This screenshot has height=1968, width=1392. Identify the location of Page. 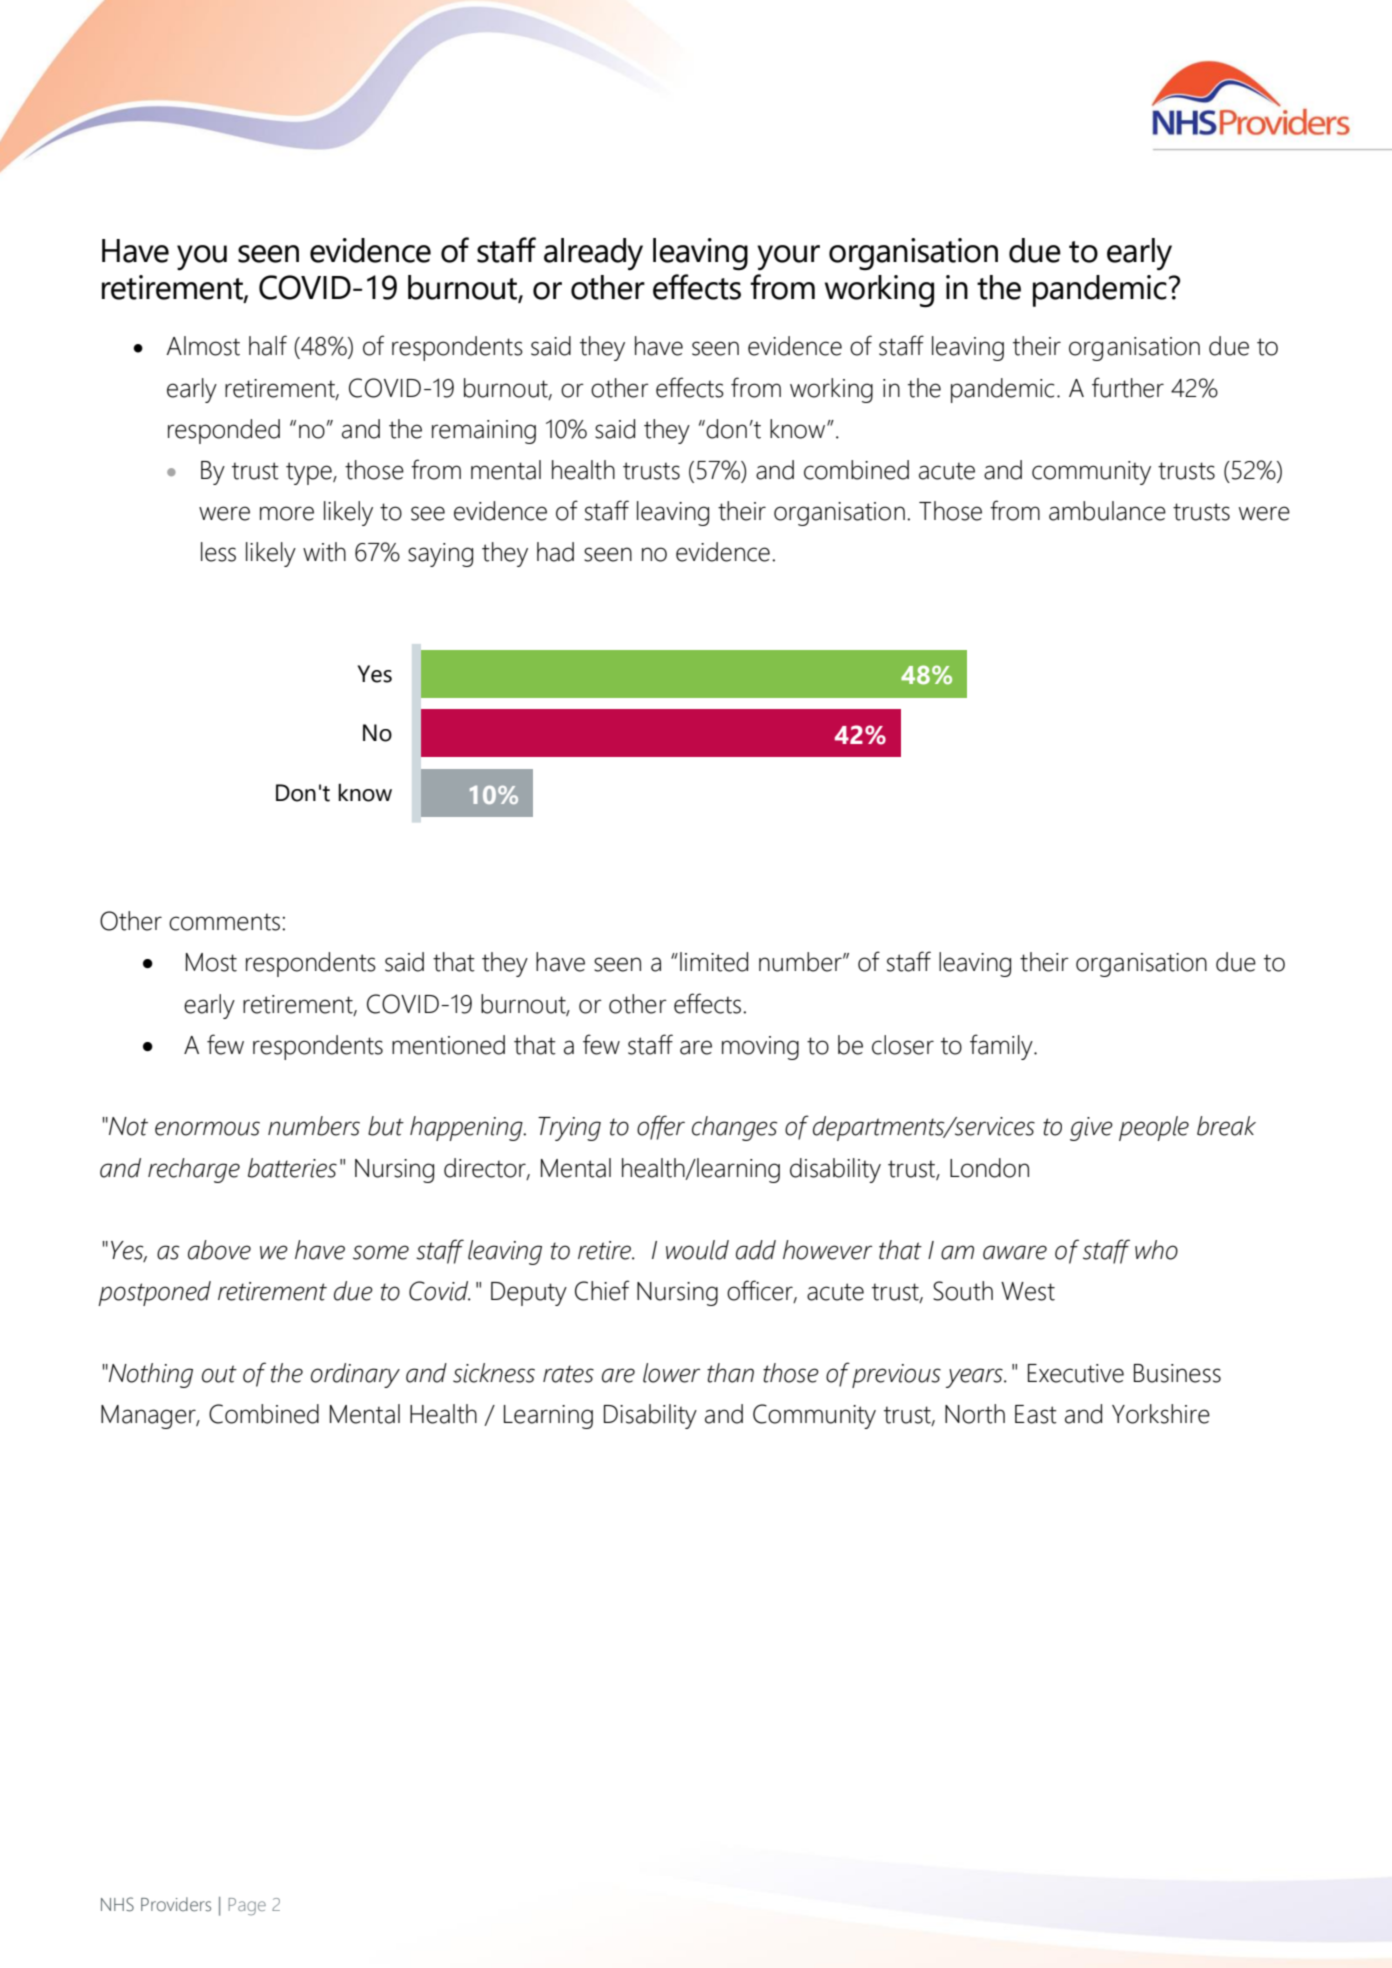
(247, 1907).
